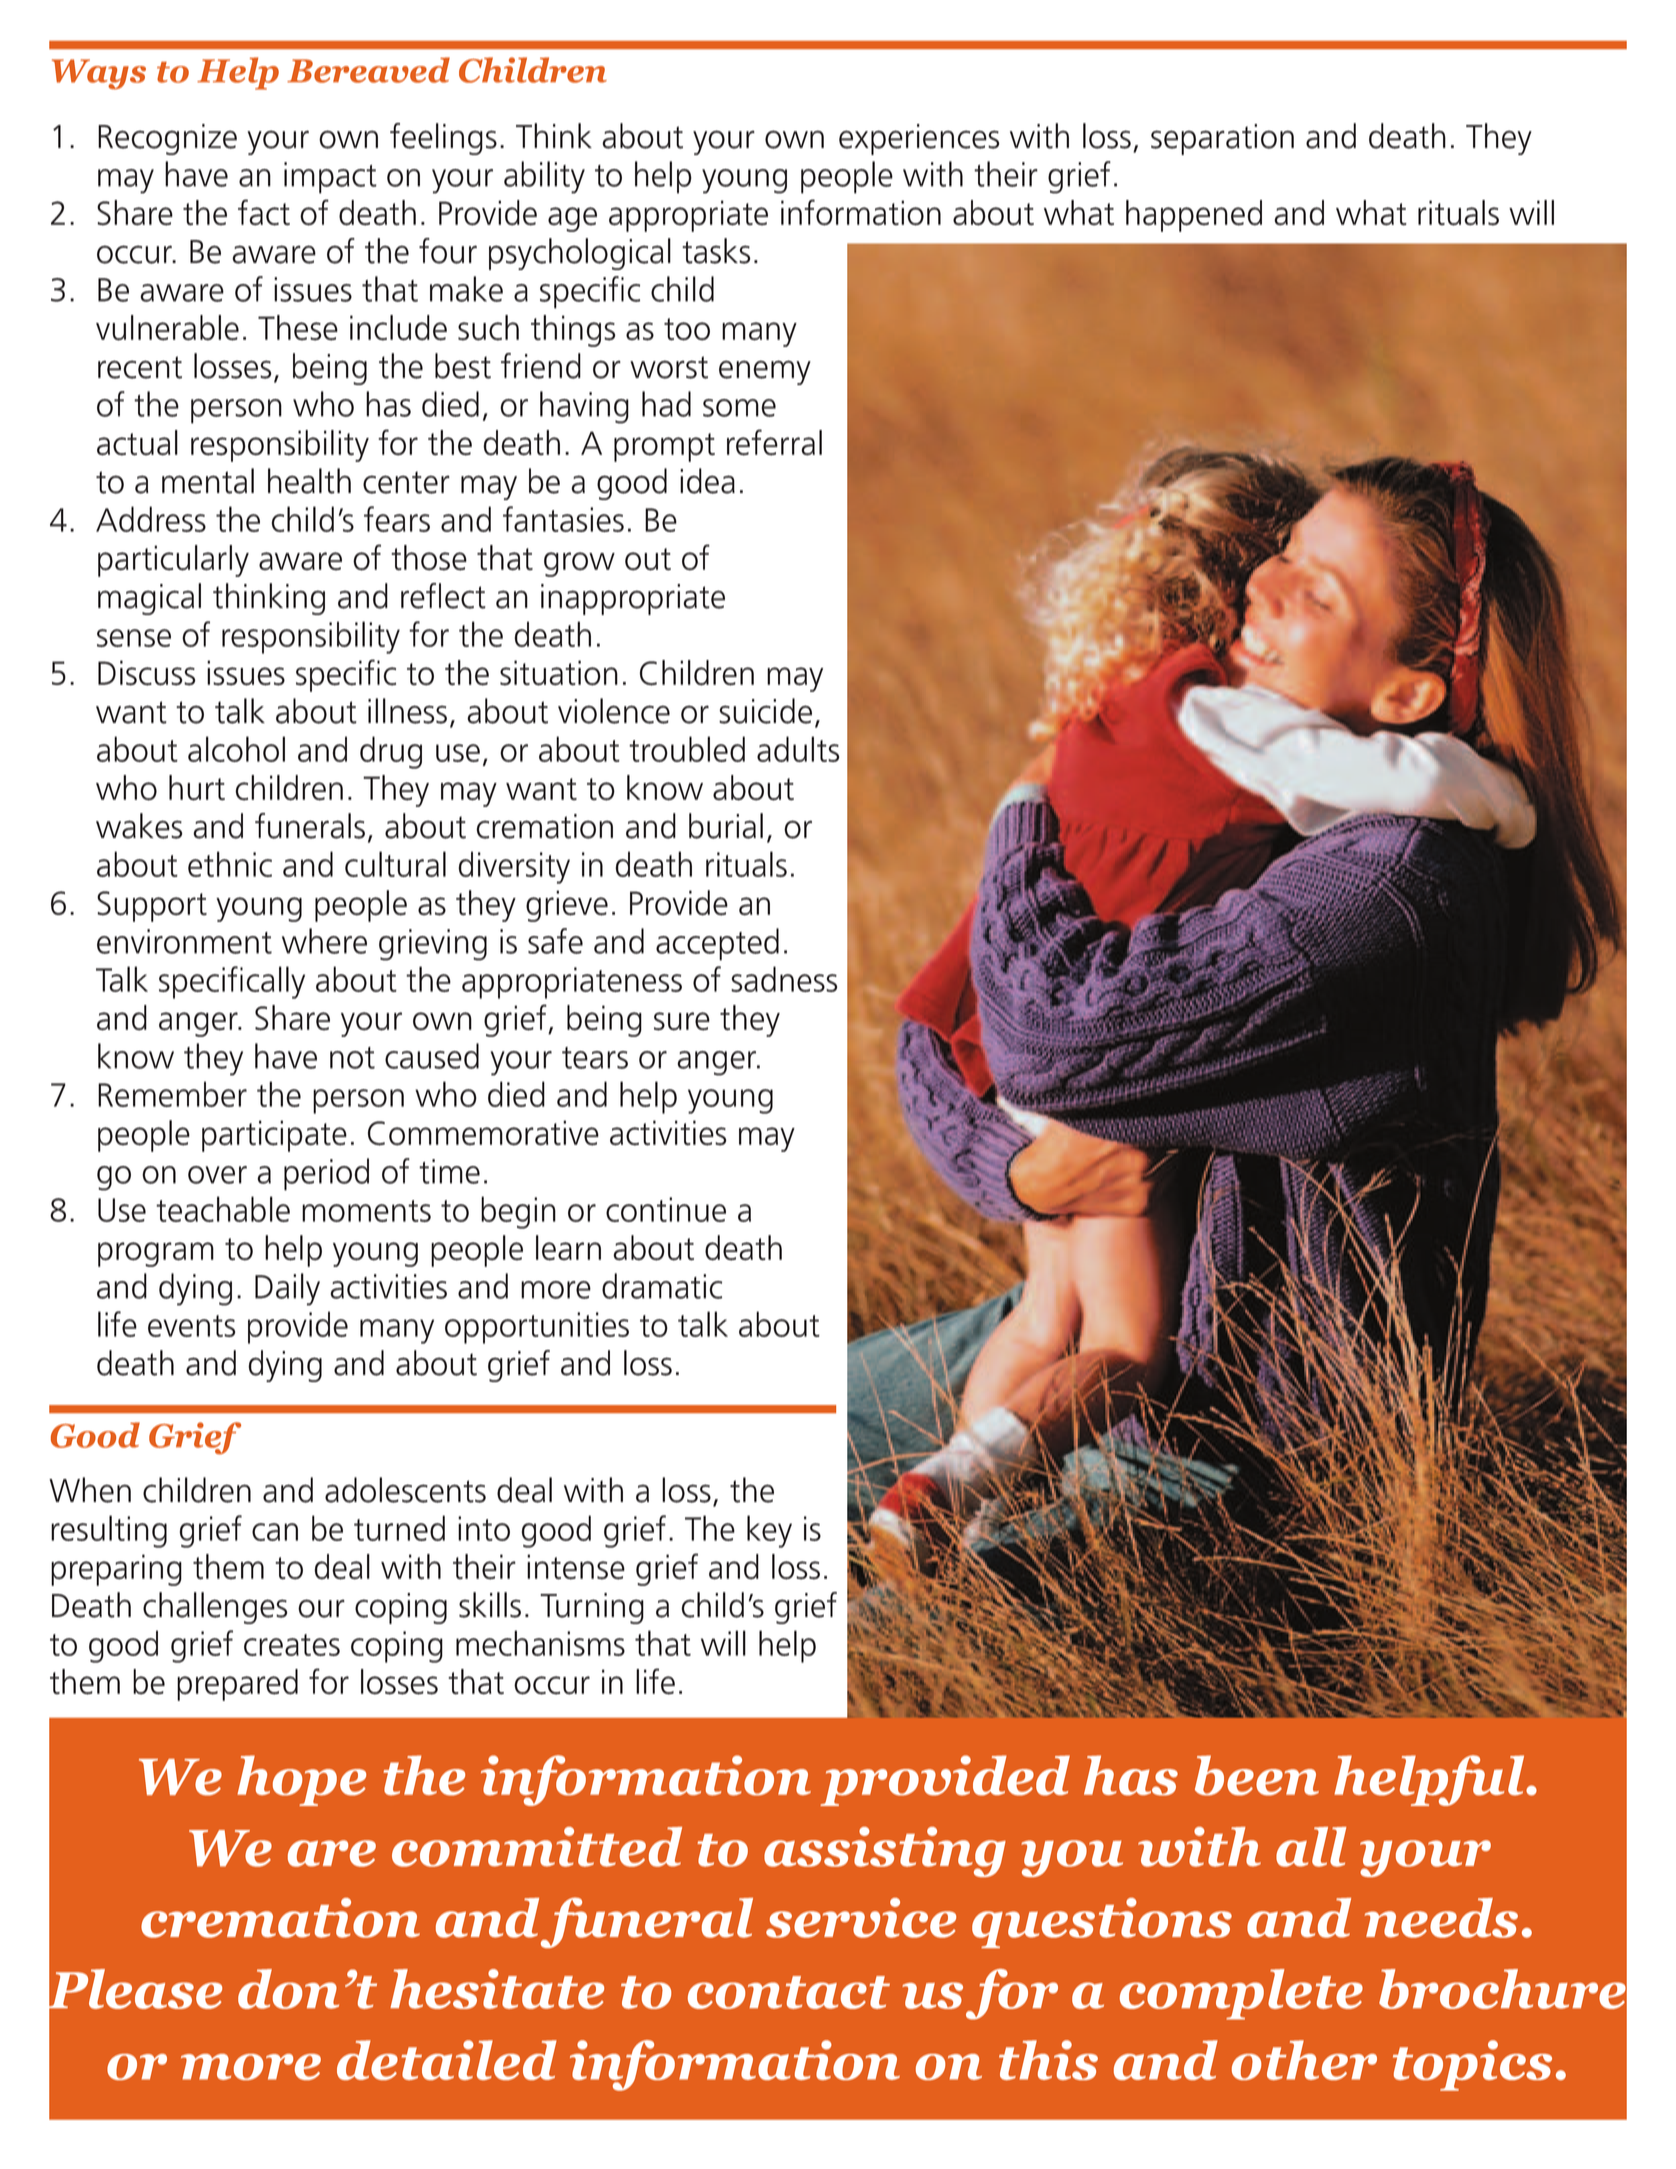 This page has height=2169, width=1676. I want to click on separation, so click(1222, 139).
